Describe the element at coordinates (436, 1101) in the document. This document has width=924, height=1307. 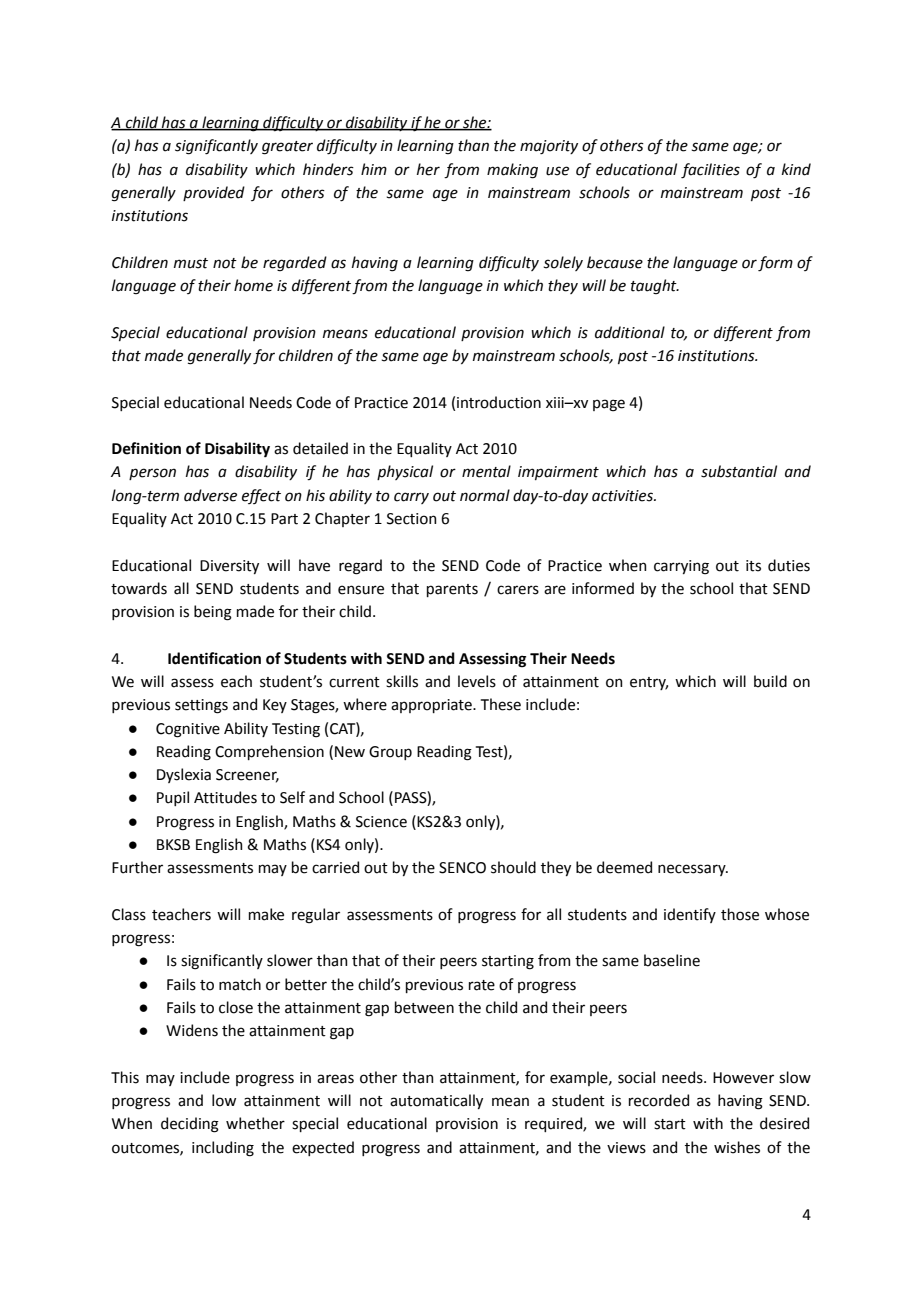
I see `automatically` at that location.
